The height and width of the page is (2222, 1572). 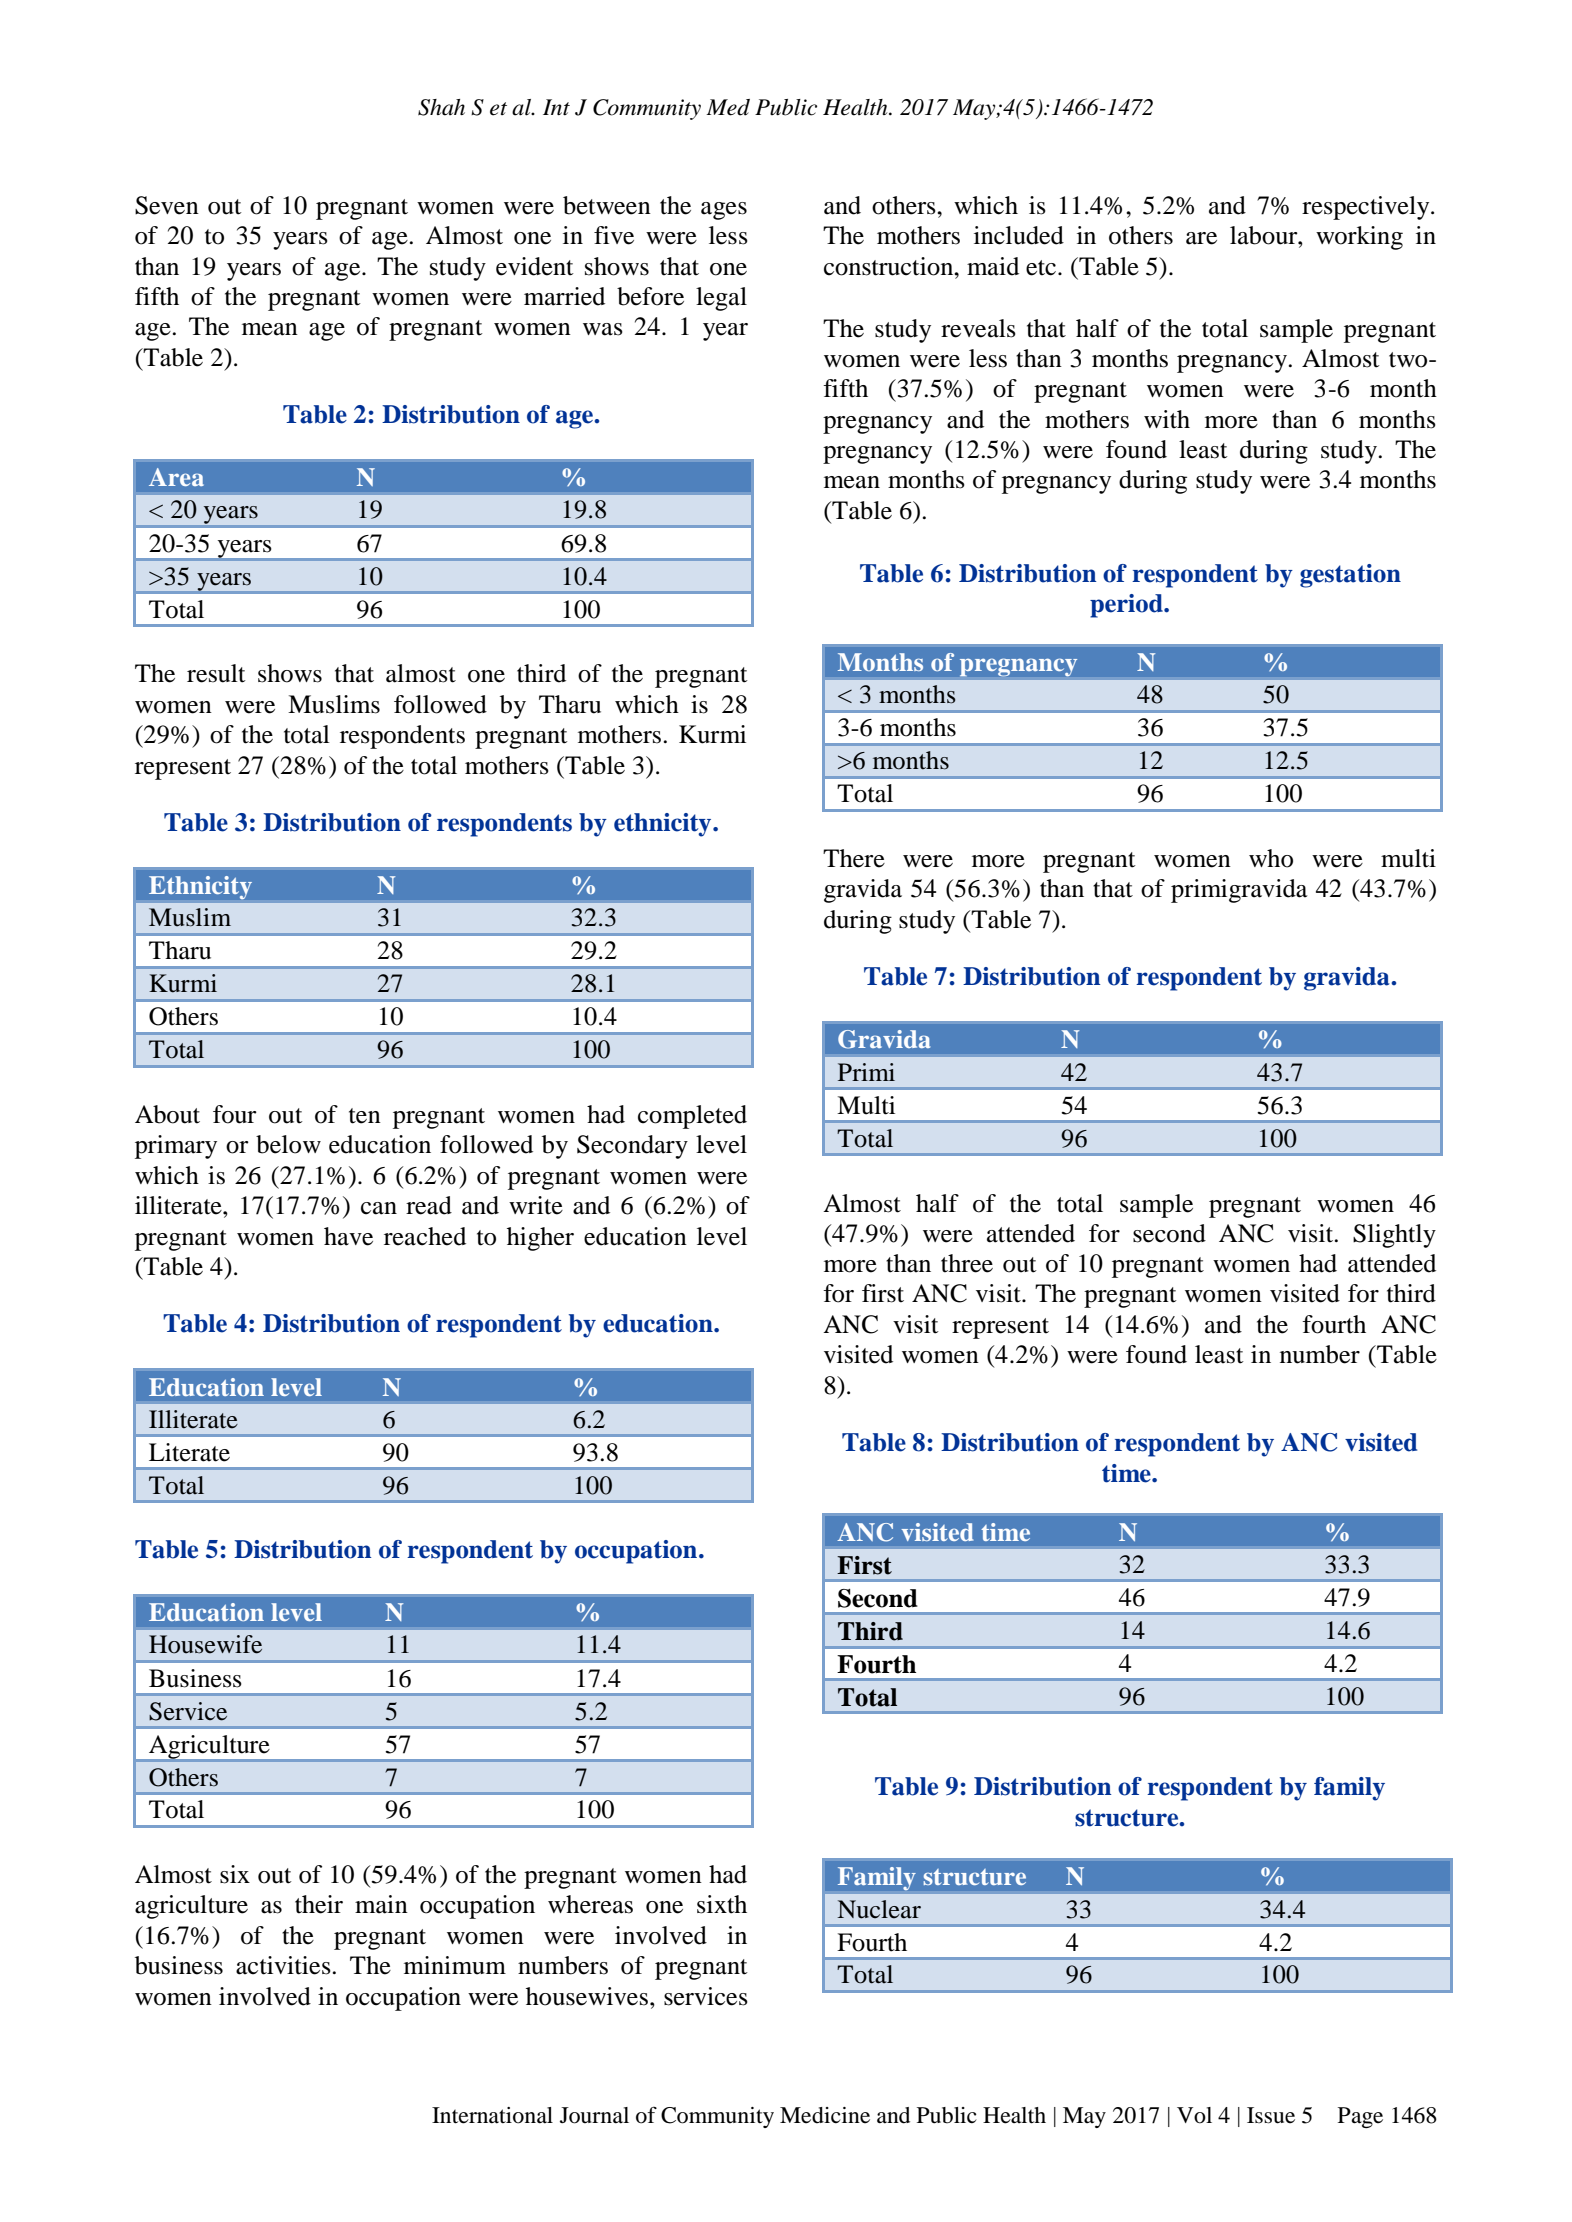 What do you see at coordinates (1127, 606) in the page?
I see `period` at bounding box center [1127, 606].
